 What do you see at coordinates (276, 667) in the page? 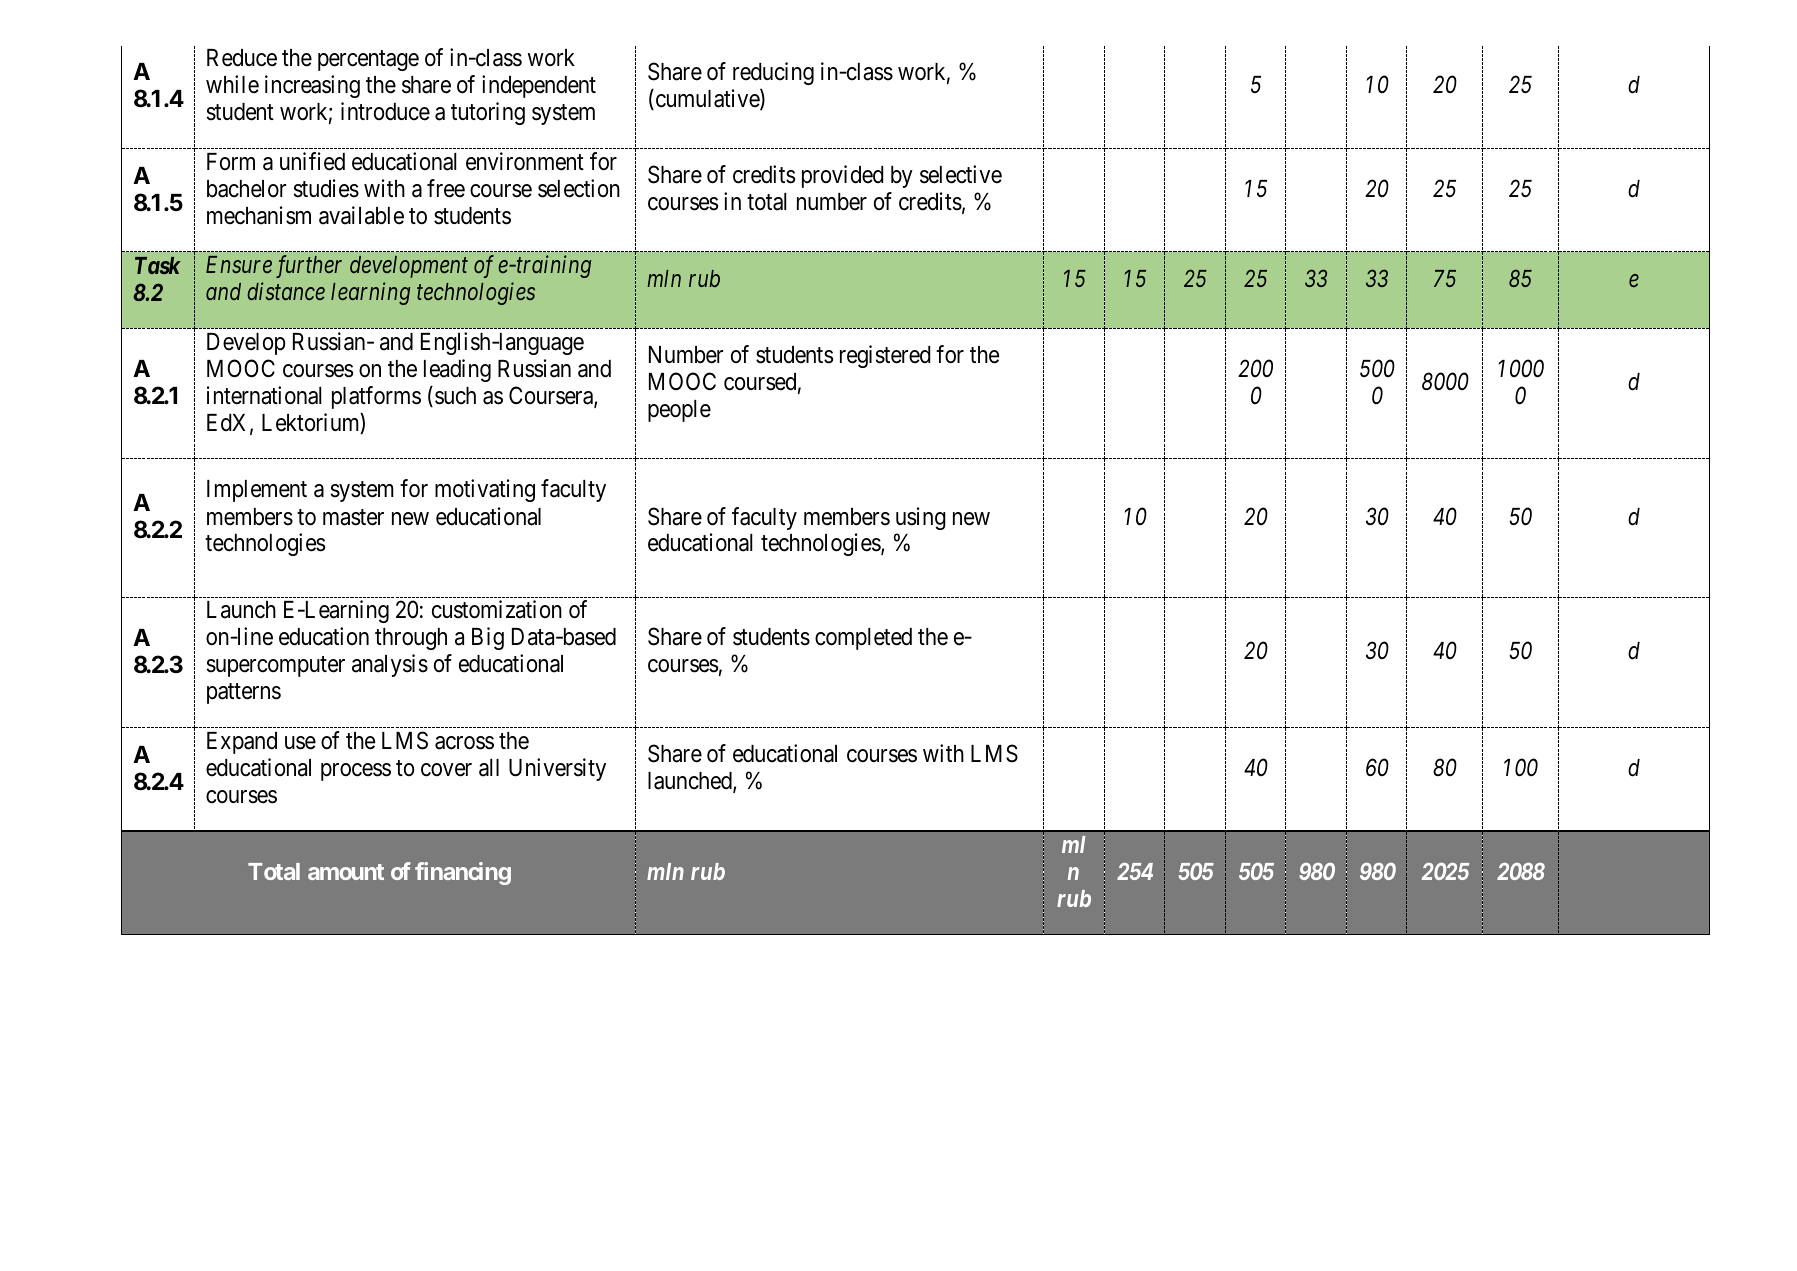
I see `supercomputer` at bounding box center [276, 667].
